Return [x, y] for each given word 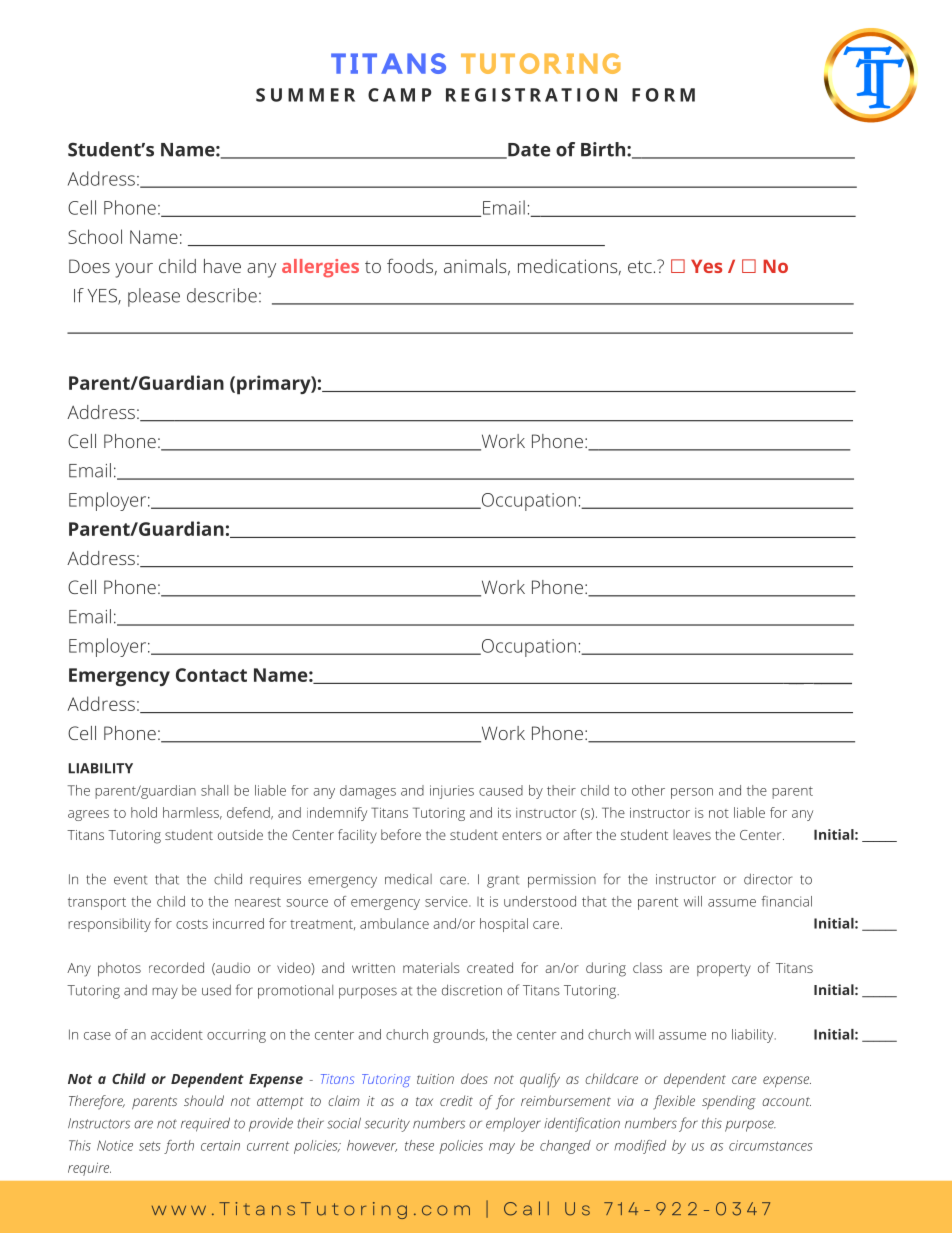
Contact [211, 675]
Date [528, 151]
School [95, 236]
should [204, 1100]
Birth [604, 149]
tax [424, 1101]
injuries [452, 792]
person [692, 793]
